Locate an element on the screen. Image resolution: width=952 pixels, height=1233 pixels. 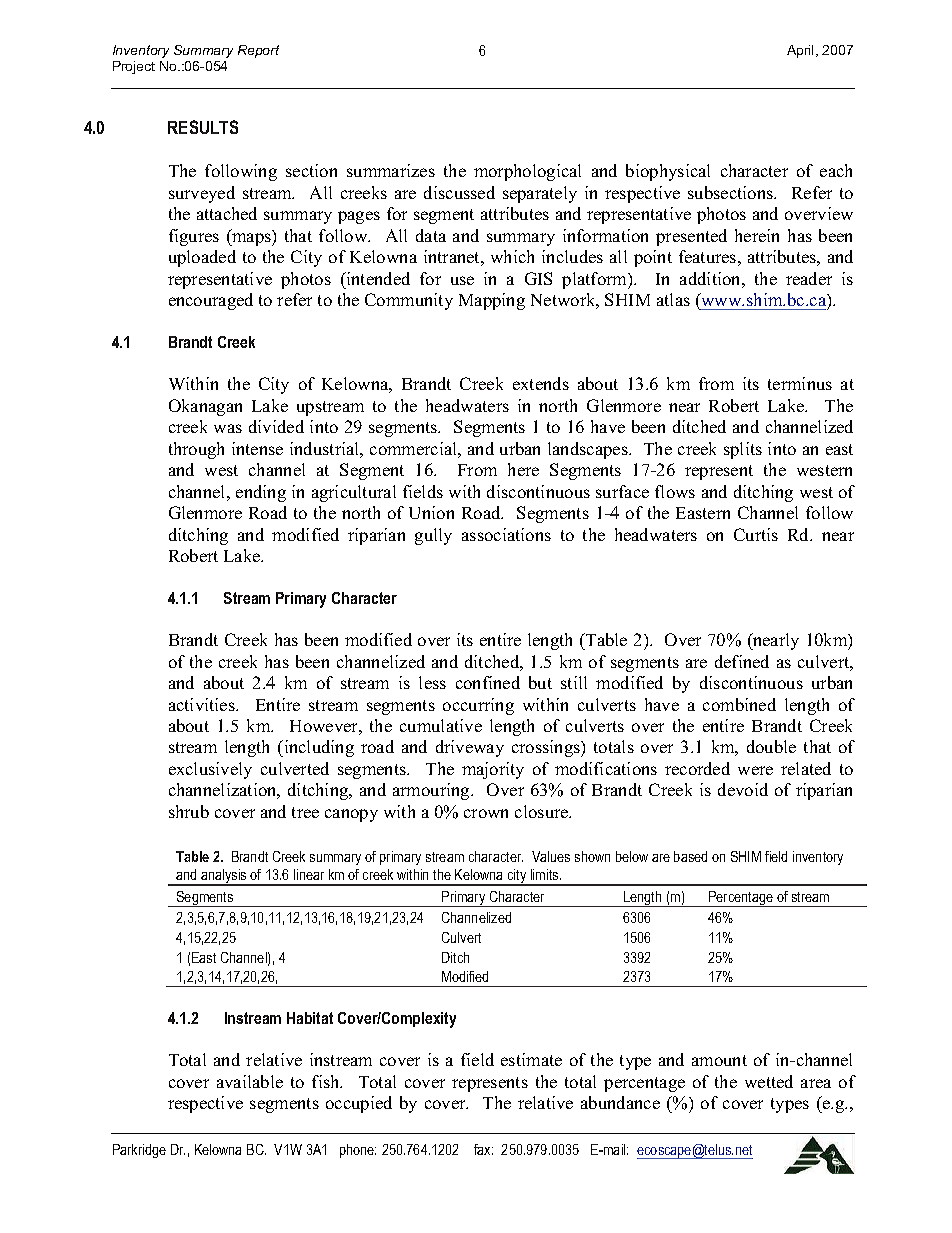
fax is located at coordinates (483, 1149).
